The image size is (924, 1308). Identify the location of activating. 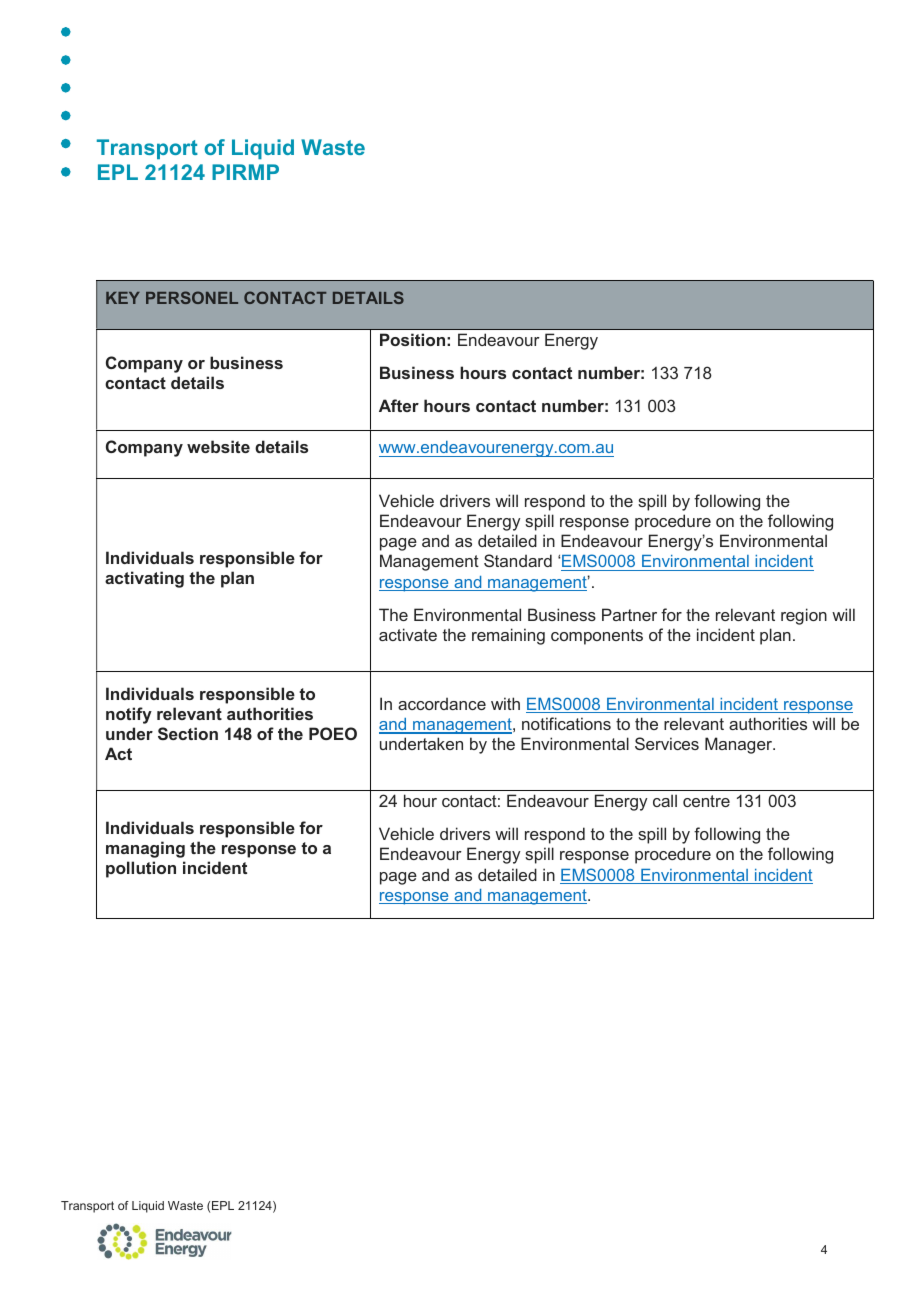
(144, 579).
